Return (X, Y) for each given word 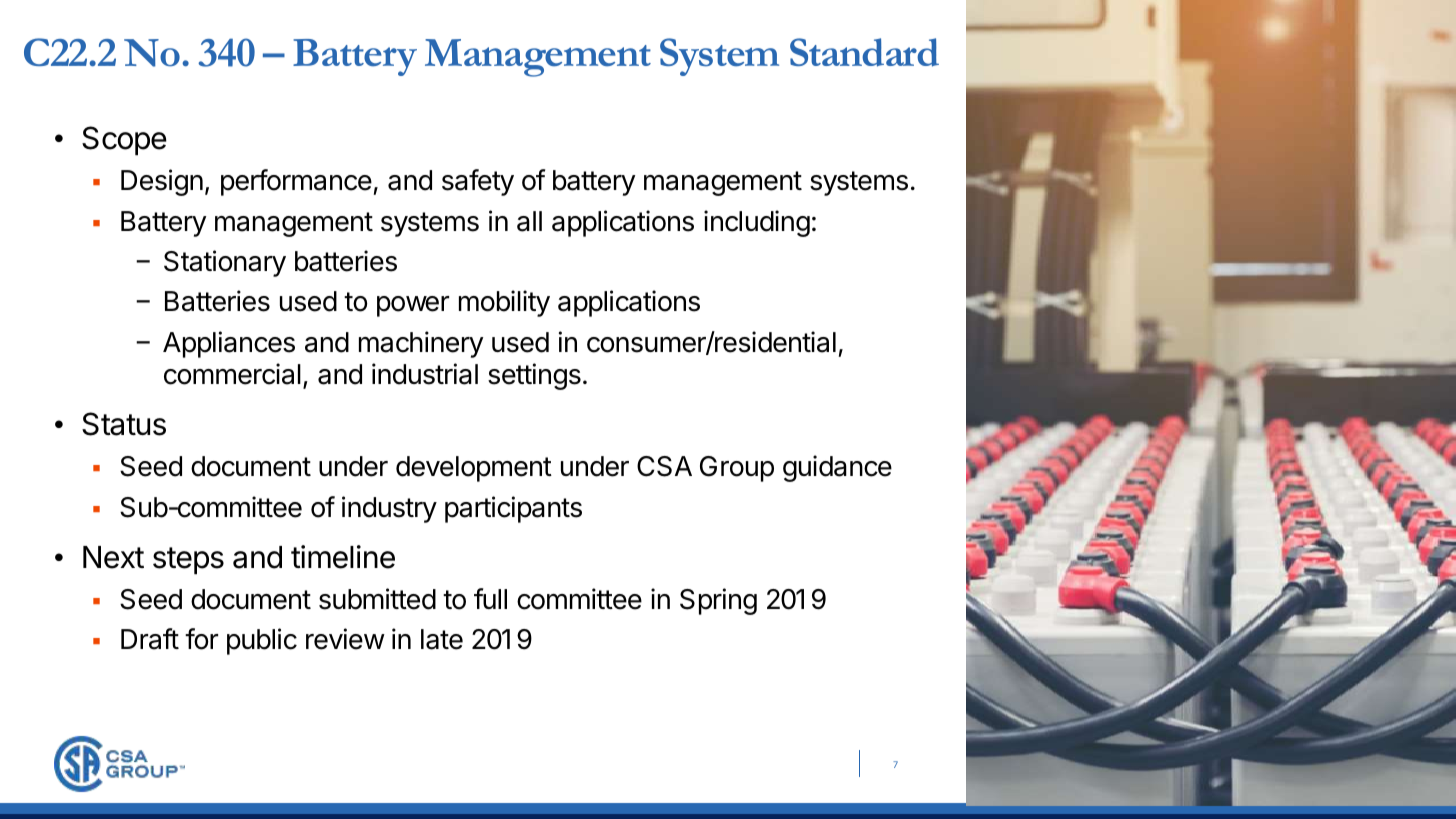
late (442, 639)
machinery (421, 344)
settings (534, 376)
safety (478, 182)
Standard (864, 52)
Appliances (229, 344)
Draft (150, 639)
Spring (718, 601)
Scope (124, 141)
